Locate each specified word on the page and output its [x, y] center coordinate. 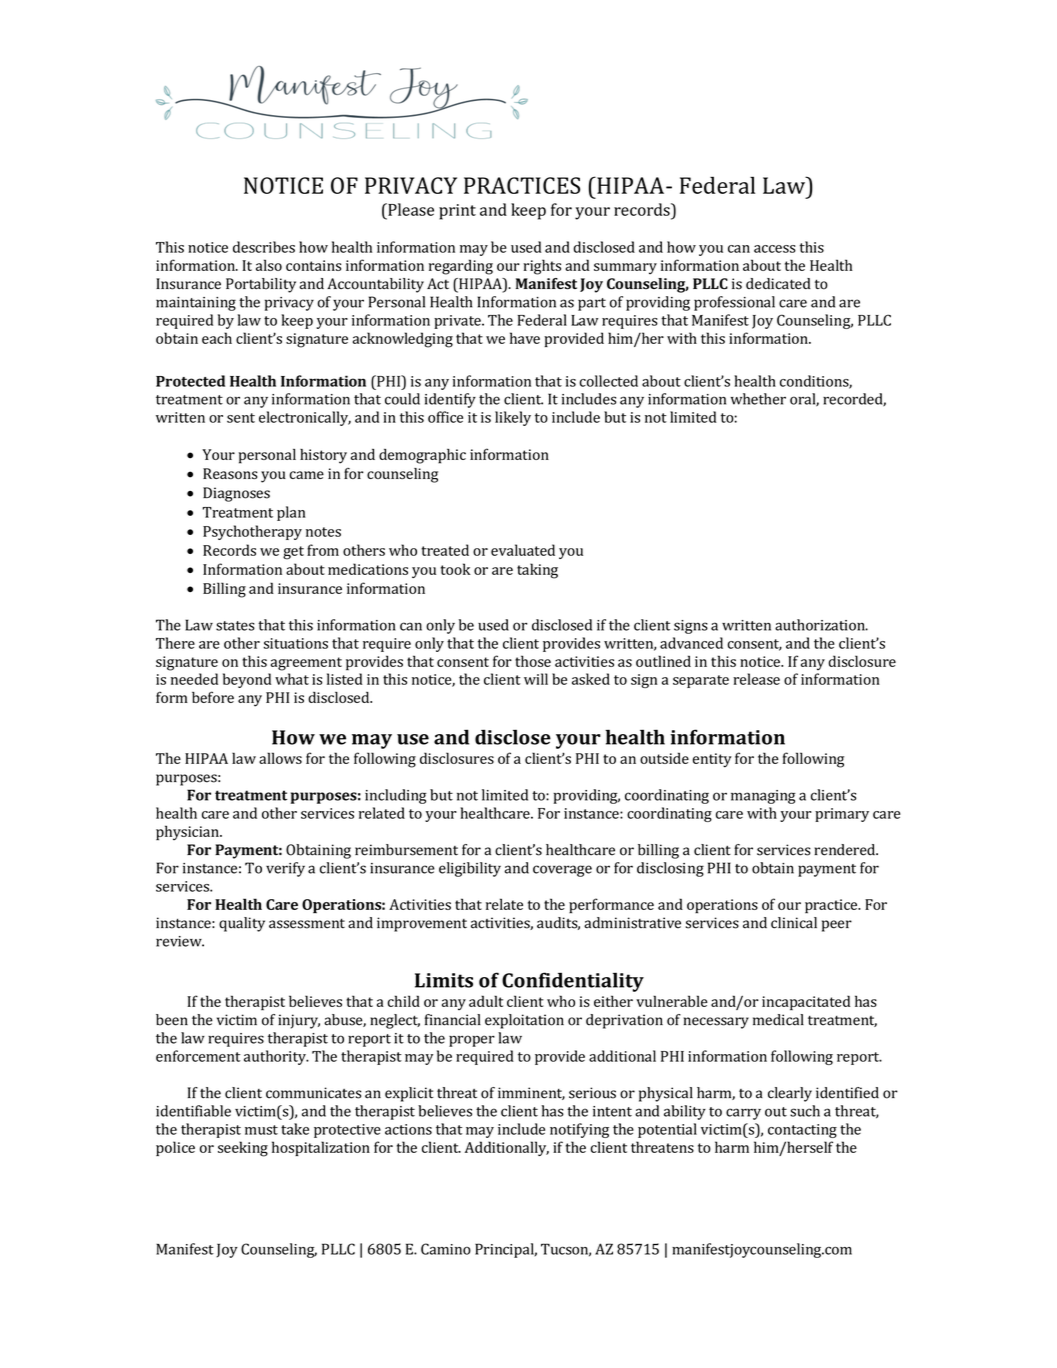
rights [542, 267]
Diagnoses [236, 494]
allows [280, 758]
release [756, 679]
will [536, 679]
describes [264, 247]
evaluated [523, 550]
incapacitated [806, 1003]
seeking [243, 1149]
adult [486, 1001]
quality [242, 924]
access [775, 249]
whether [758, 399]
